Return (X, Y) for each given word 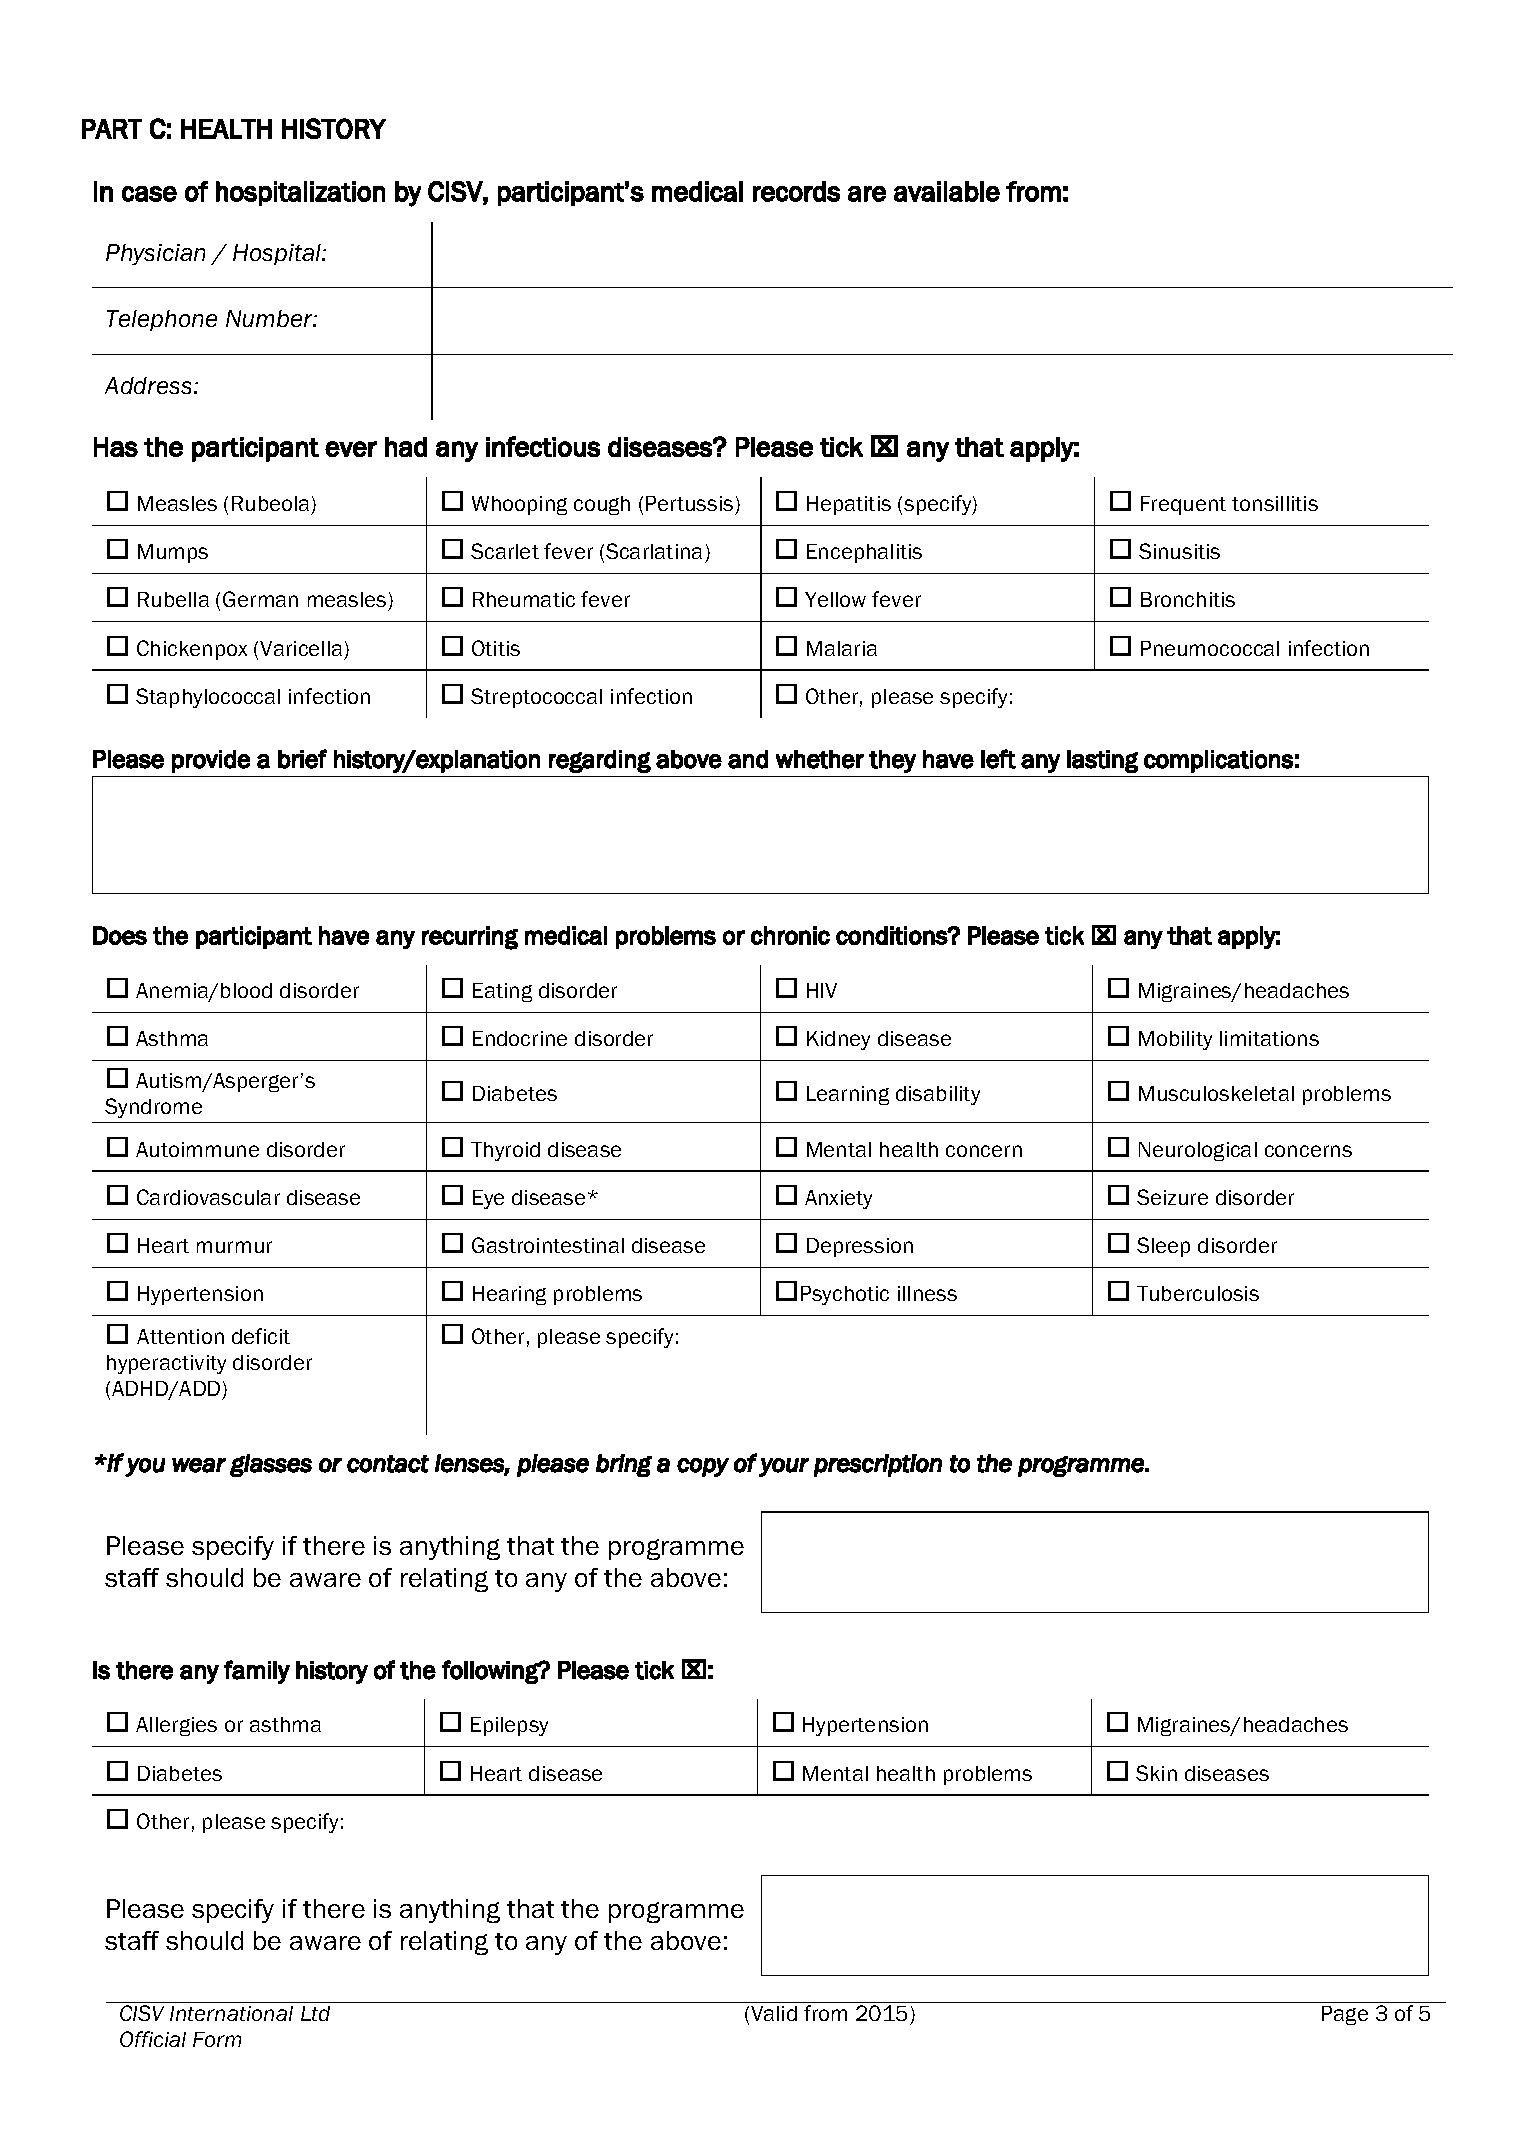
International (231, 2013)
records (796, 191)
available (947, 191)
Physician (155, 254)
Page (1345, 2015)
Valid (774, 2013)
